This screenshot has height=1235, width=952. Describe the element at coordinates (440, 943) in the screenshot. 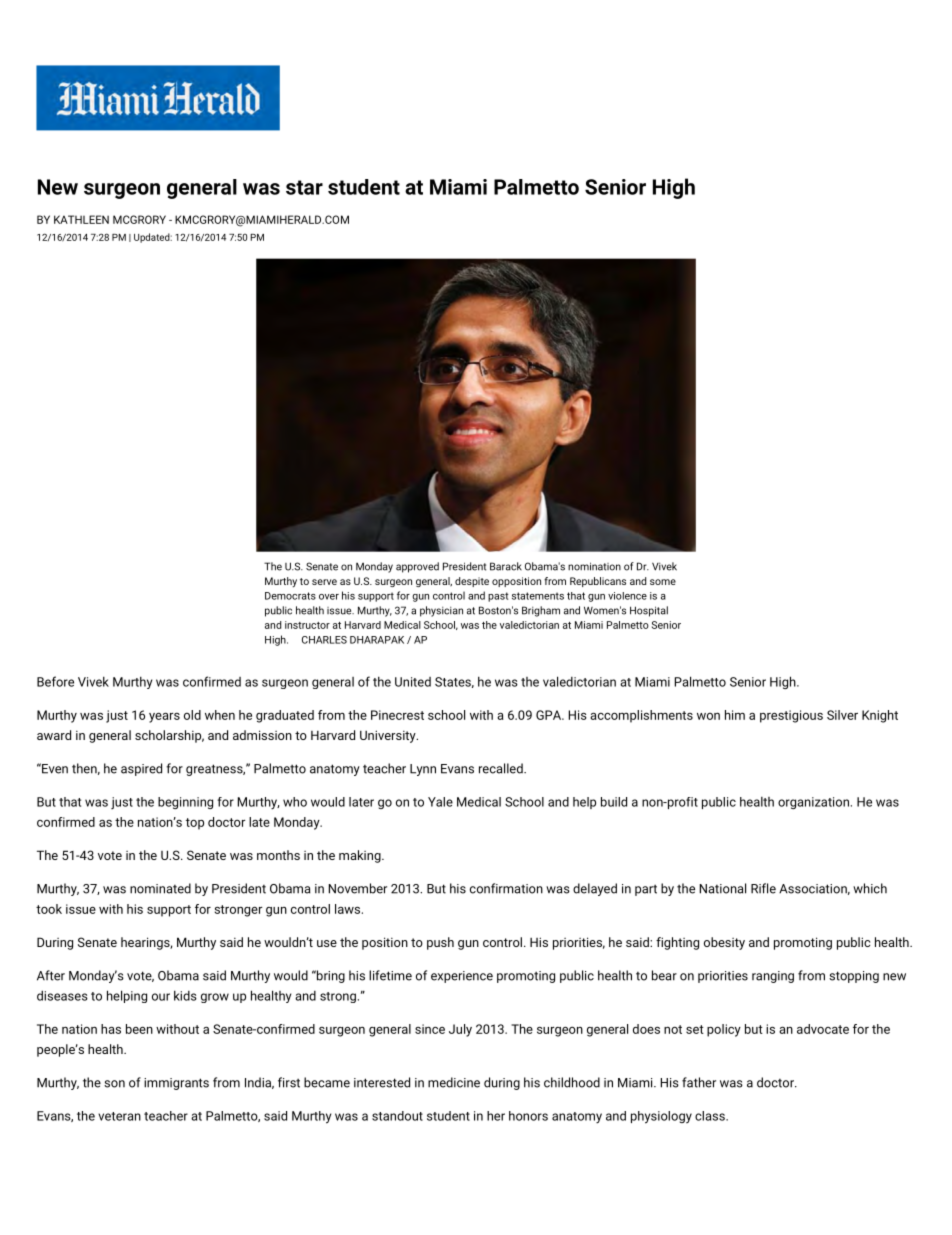

I see `push` at that location.
